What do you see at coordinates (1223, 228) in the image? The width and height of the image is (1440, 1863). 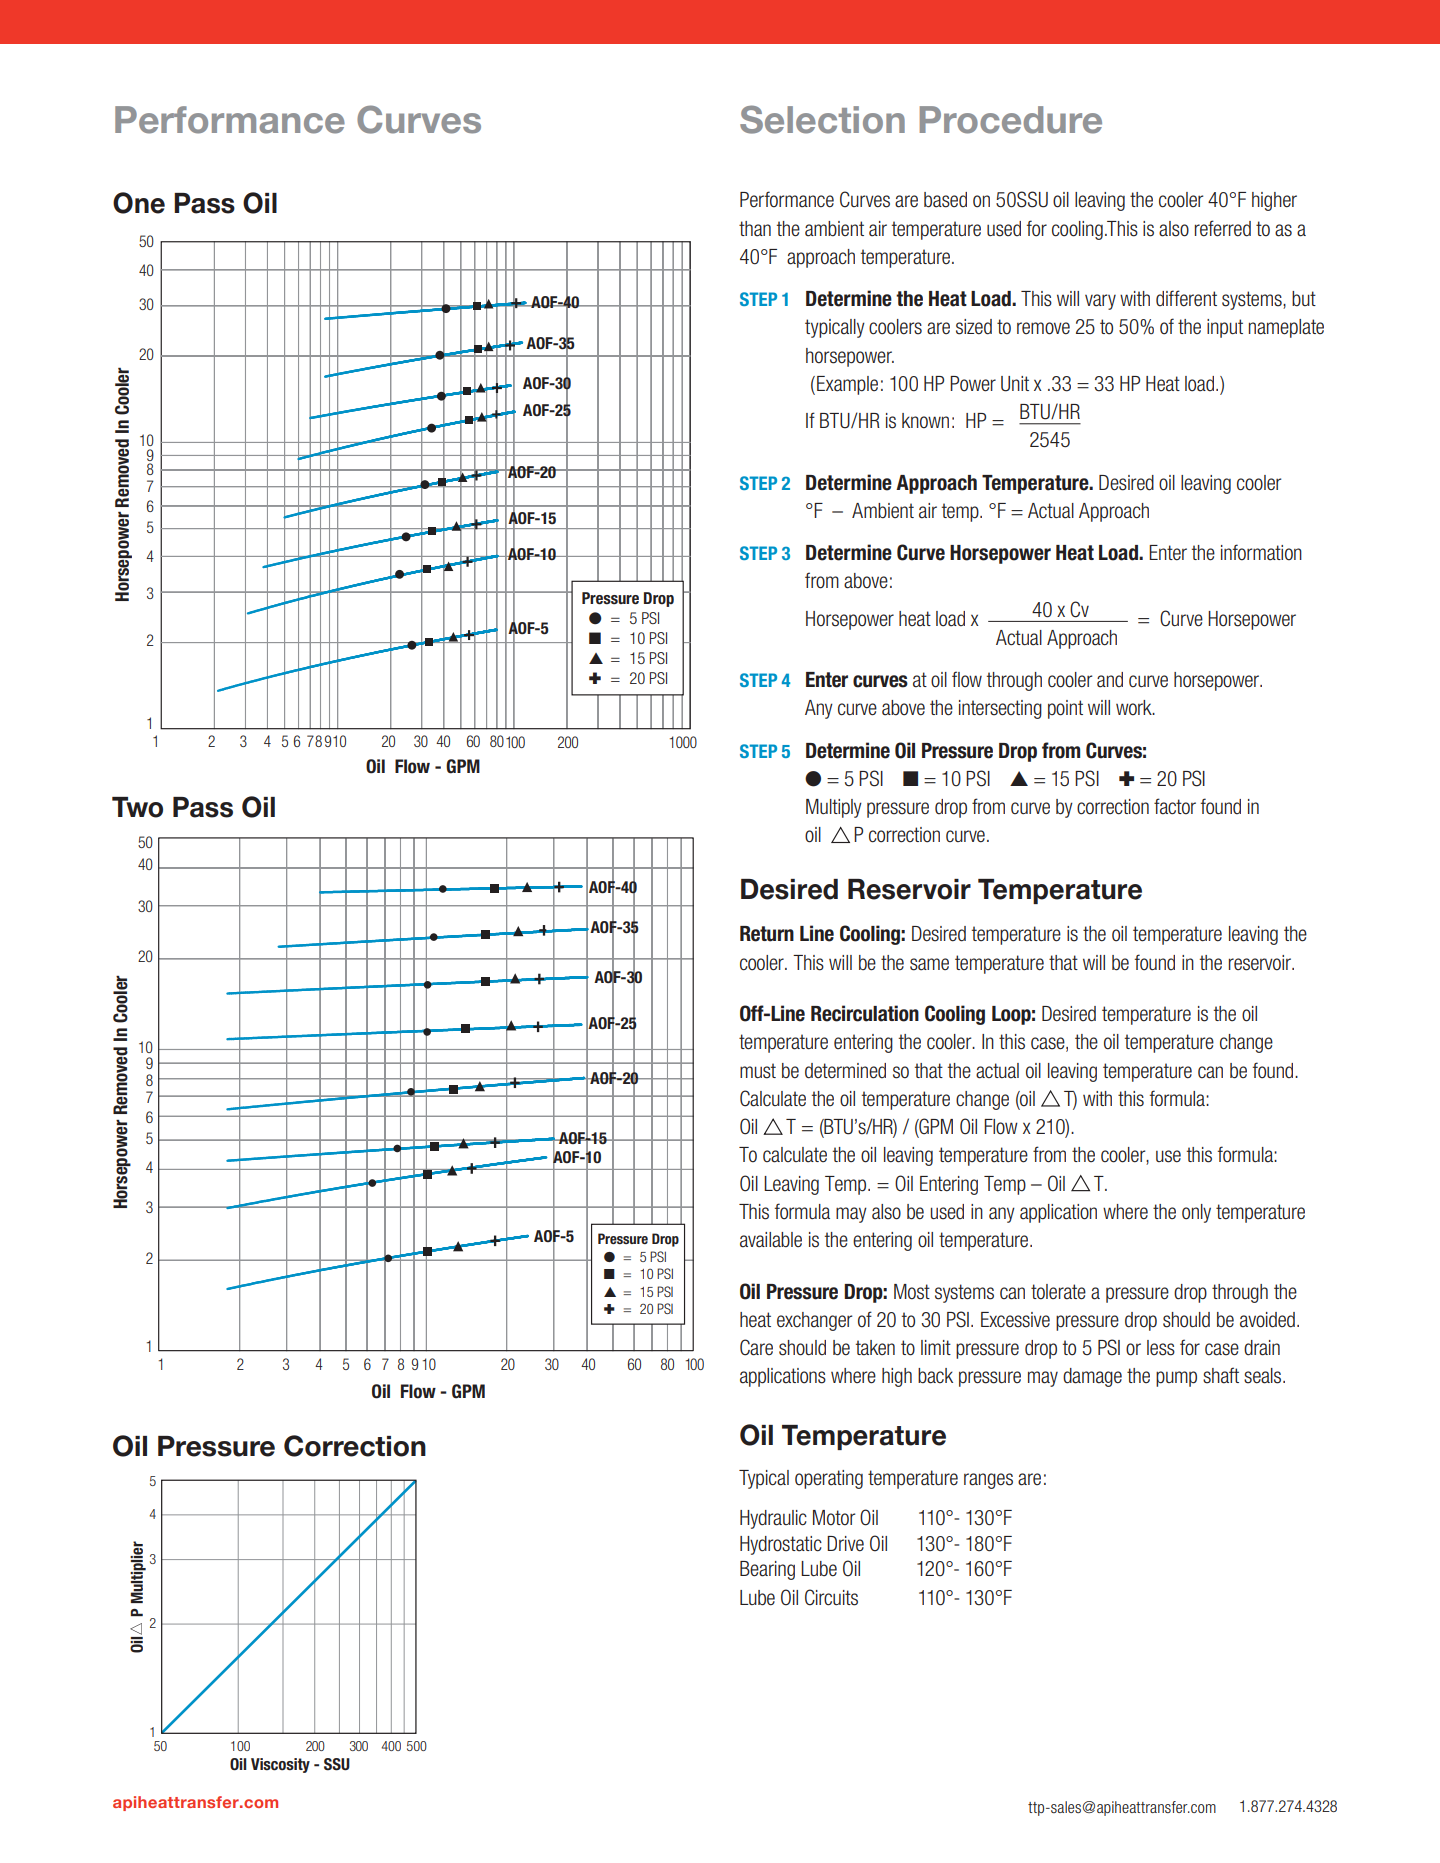 I see `referred` at bounding box center [1223, 228].
